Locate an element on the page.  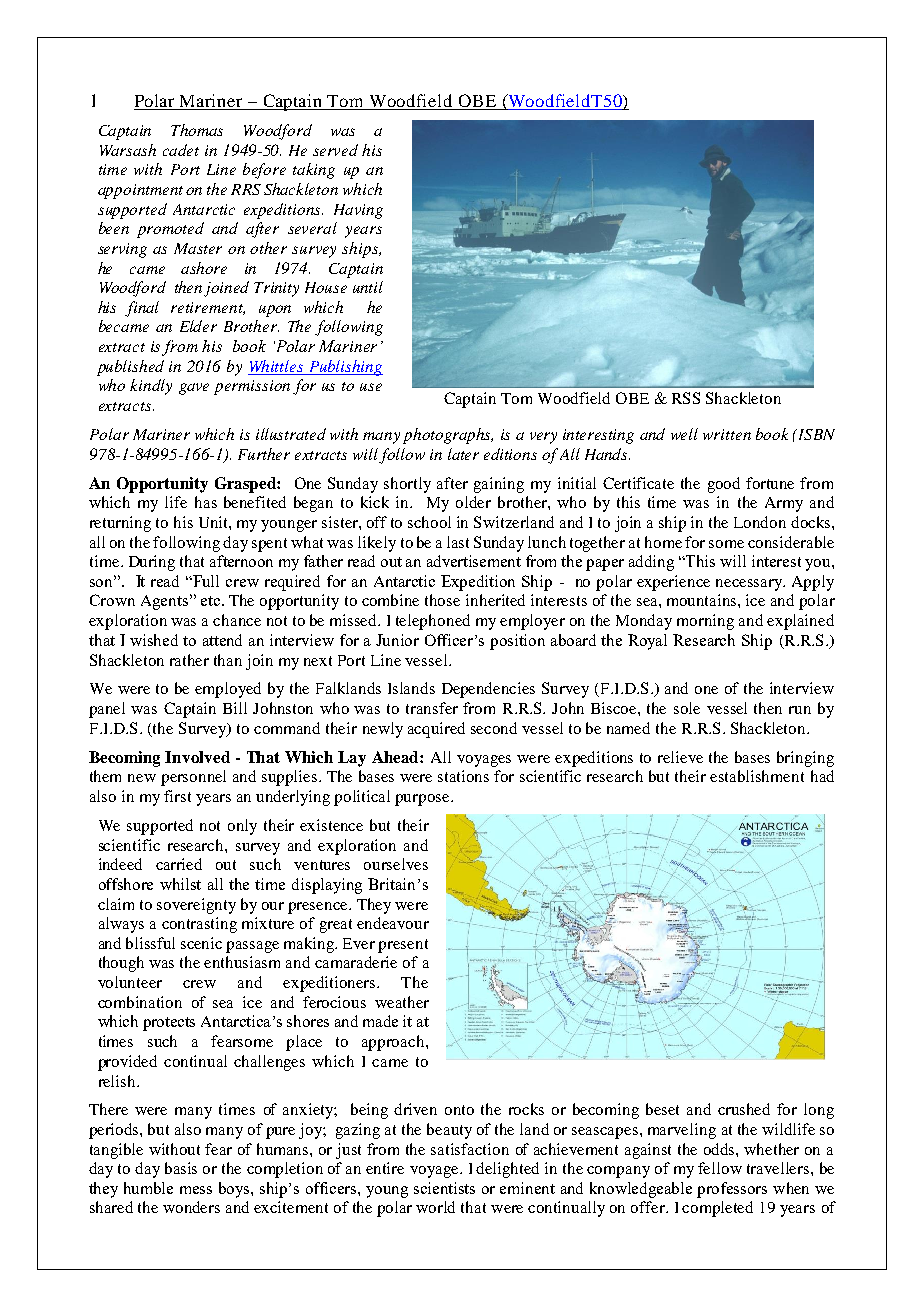
establishment is located at coordinates (757, 776).
